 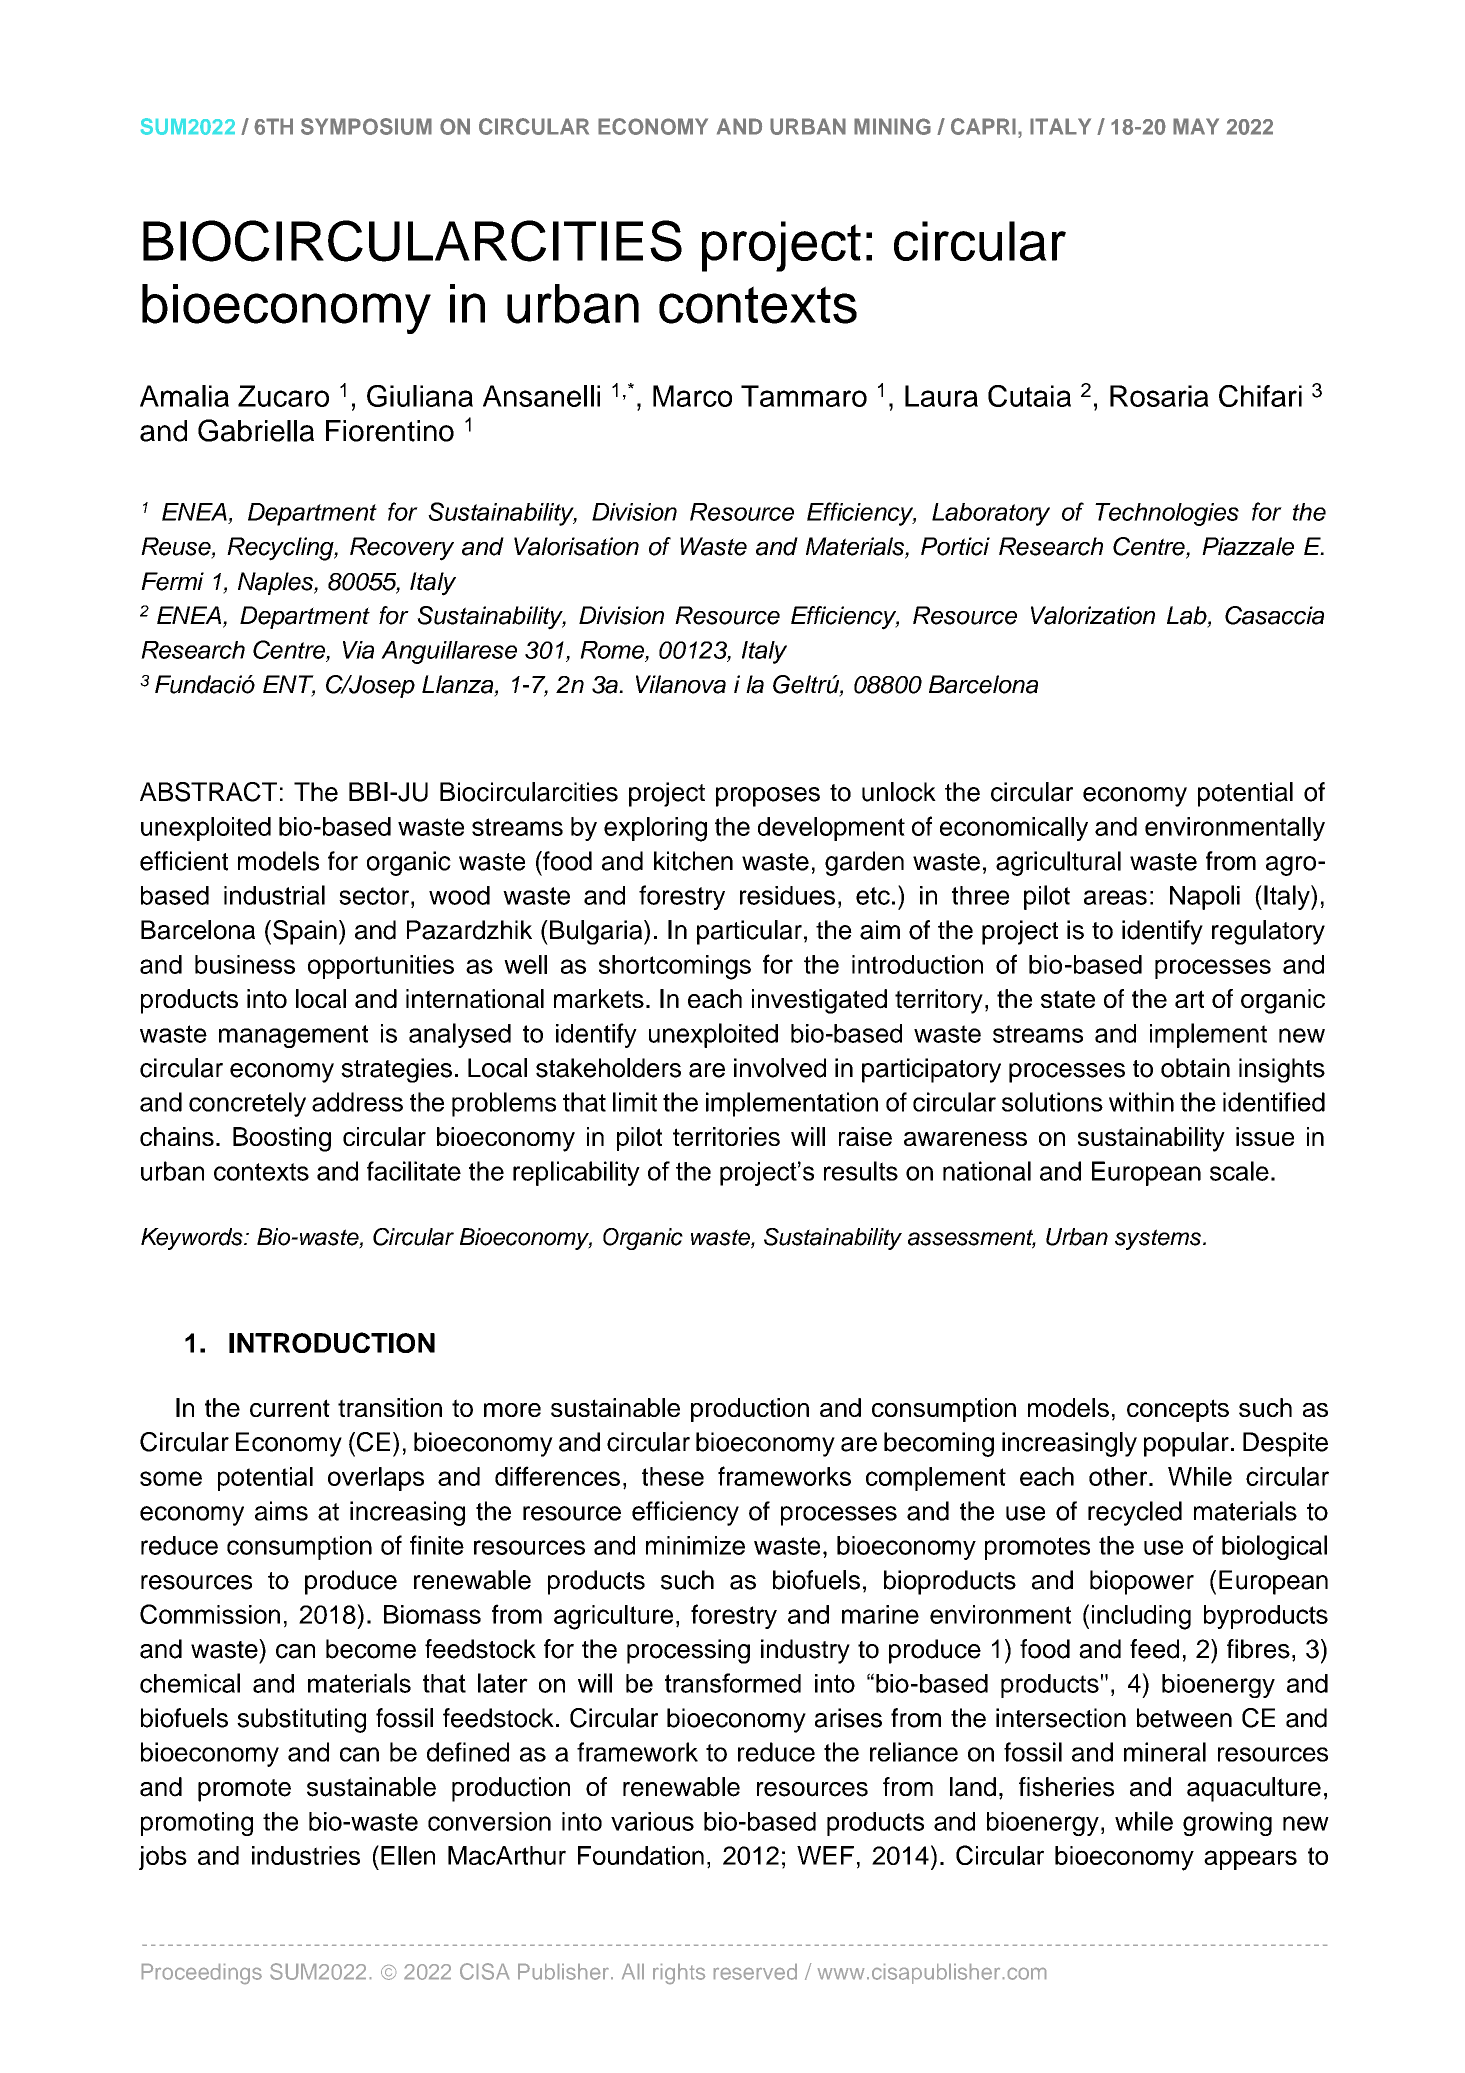 What do you see at coordinates (306, 1855) in the document?
I see `industries` at bounding box center [306, 1855].
